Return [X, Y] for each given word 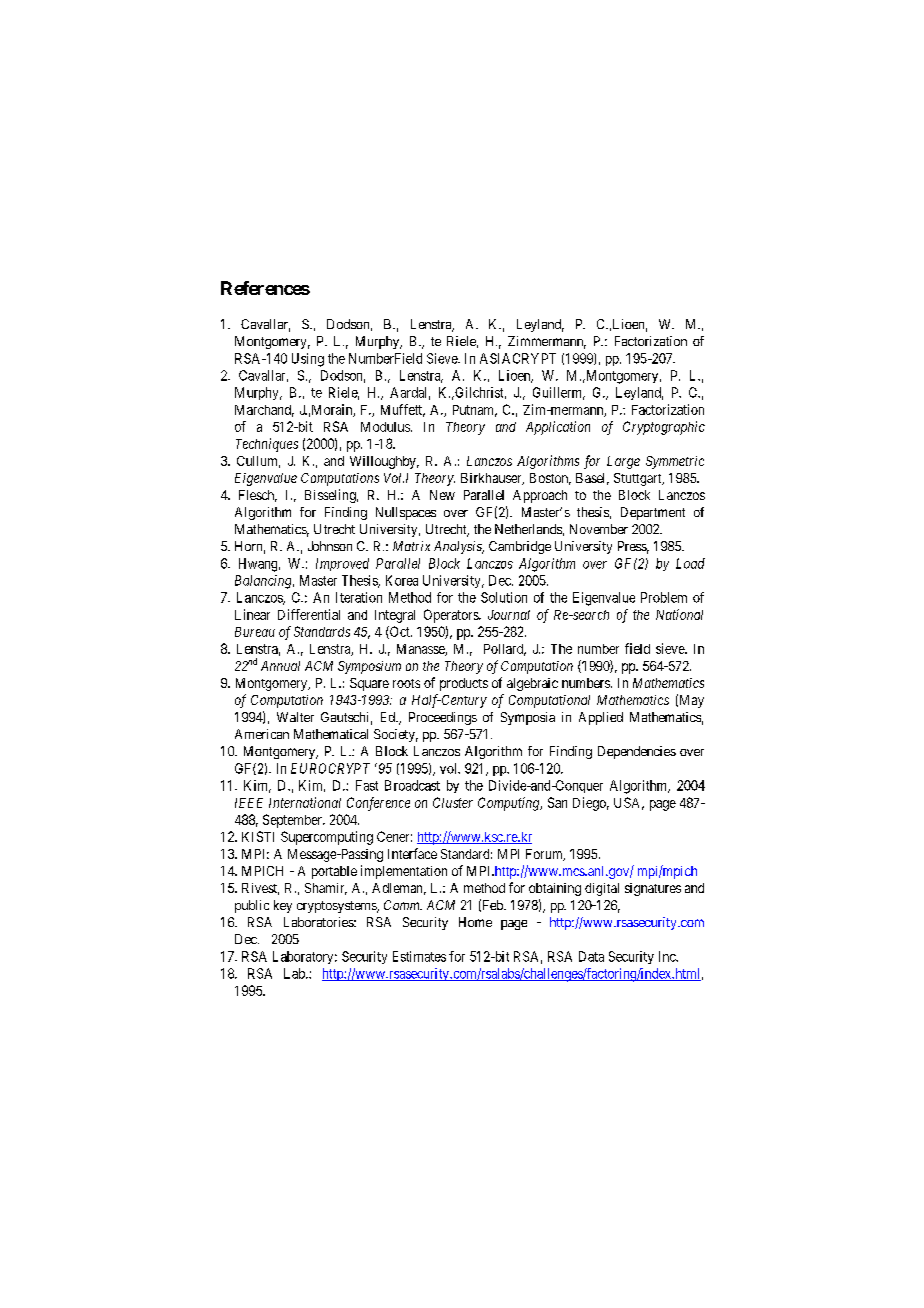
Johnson [330, 546]
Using [308, 360]
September [293, 821]
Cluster [453, 802]
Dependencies [637, 752]
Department [653, 513]
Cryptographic [664, 428]
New [442, 495]
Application [558, 428]
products [464, 684]
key [283, 906]
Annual [280, 666]
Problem [664, 597]
